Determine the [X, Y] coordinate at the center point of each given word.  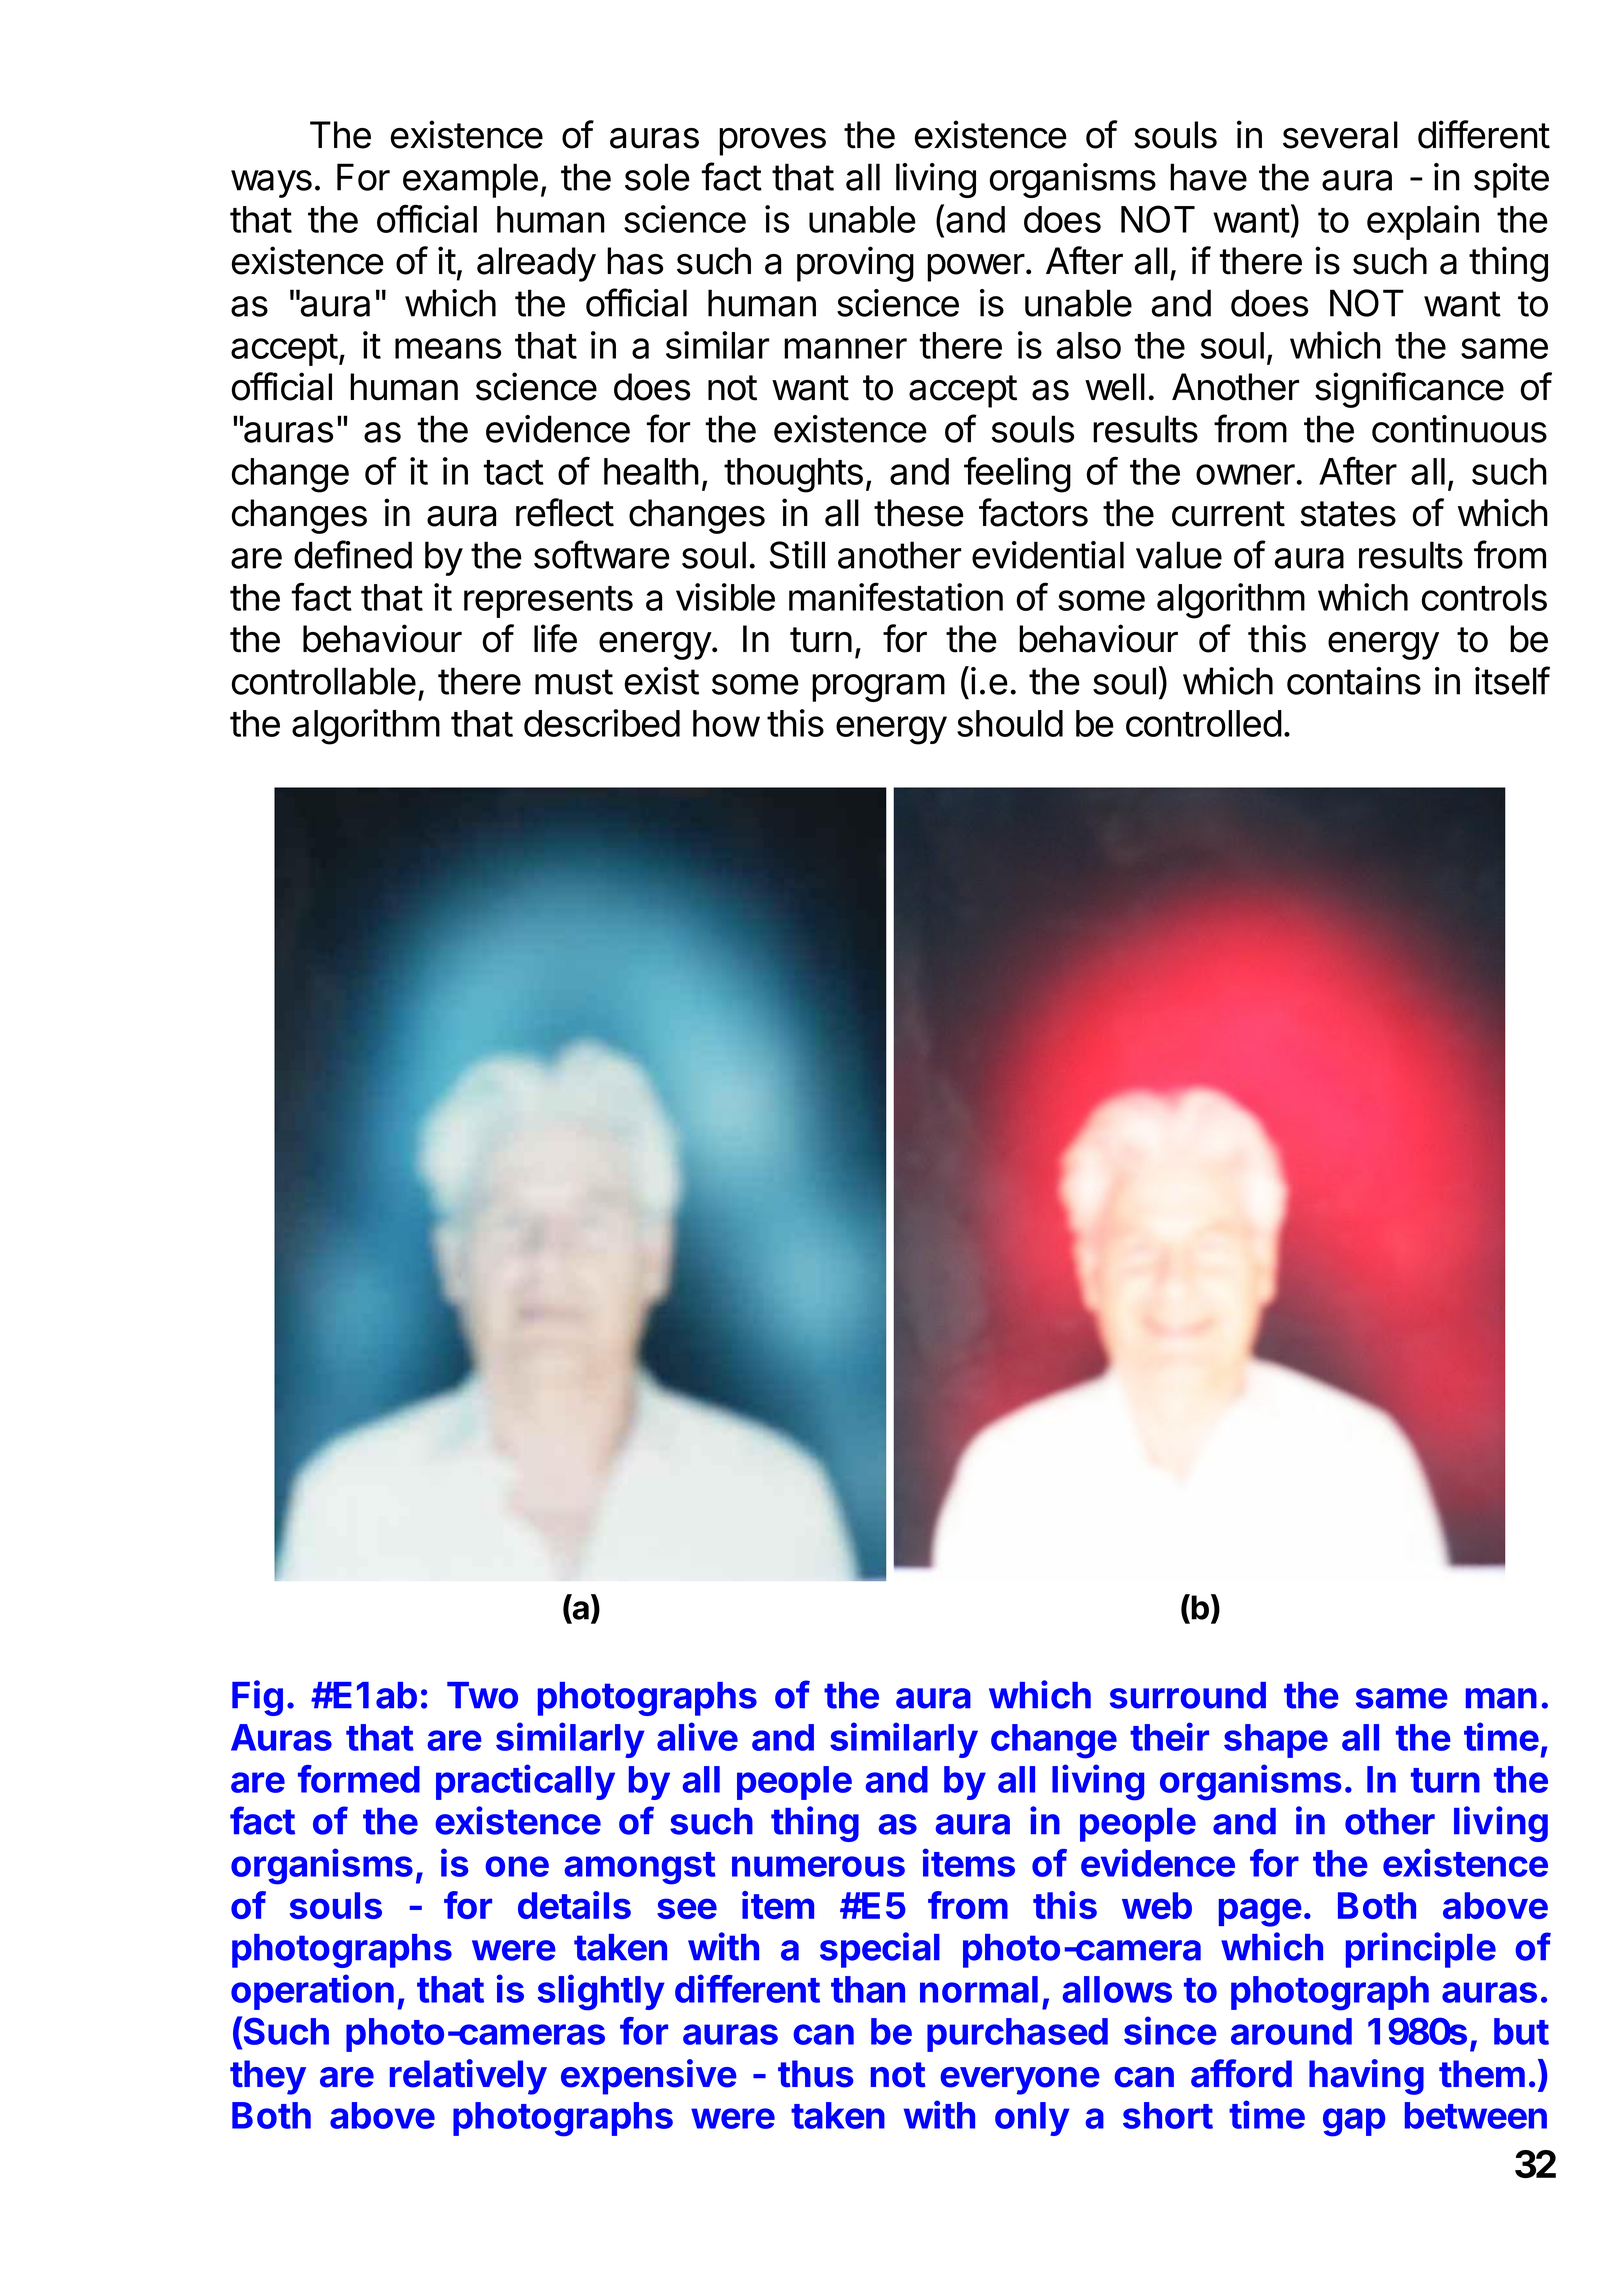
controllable [324, 681]
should [1010, 723]
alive [697, 1736]
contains [1354, 681]
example [470, 180]
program [878, 688]
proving [855, 264]
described [602, 723]
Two [482, 1695]
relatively [468, 2077]
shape [1276, 1741]
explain [1423, 222]
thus [815, 2074]
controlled [1204, 723]
